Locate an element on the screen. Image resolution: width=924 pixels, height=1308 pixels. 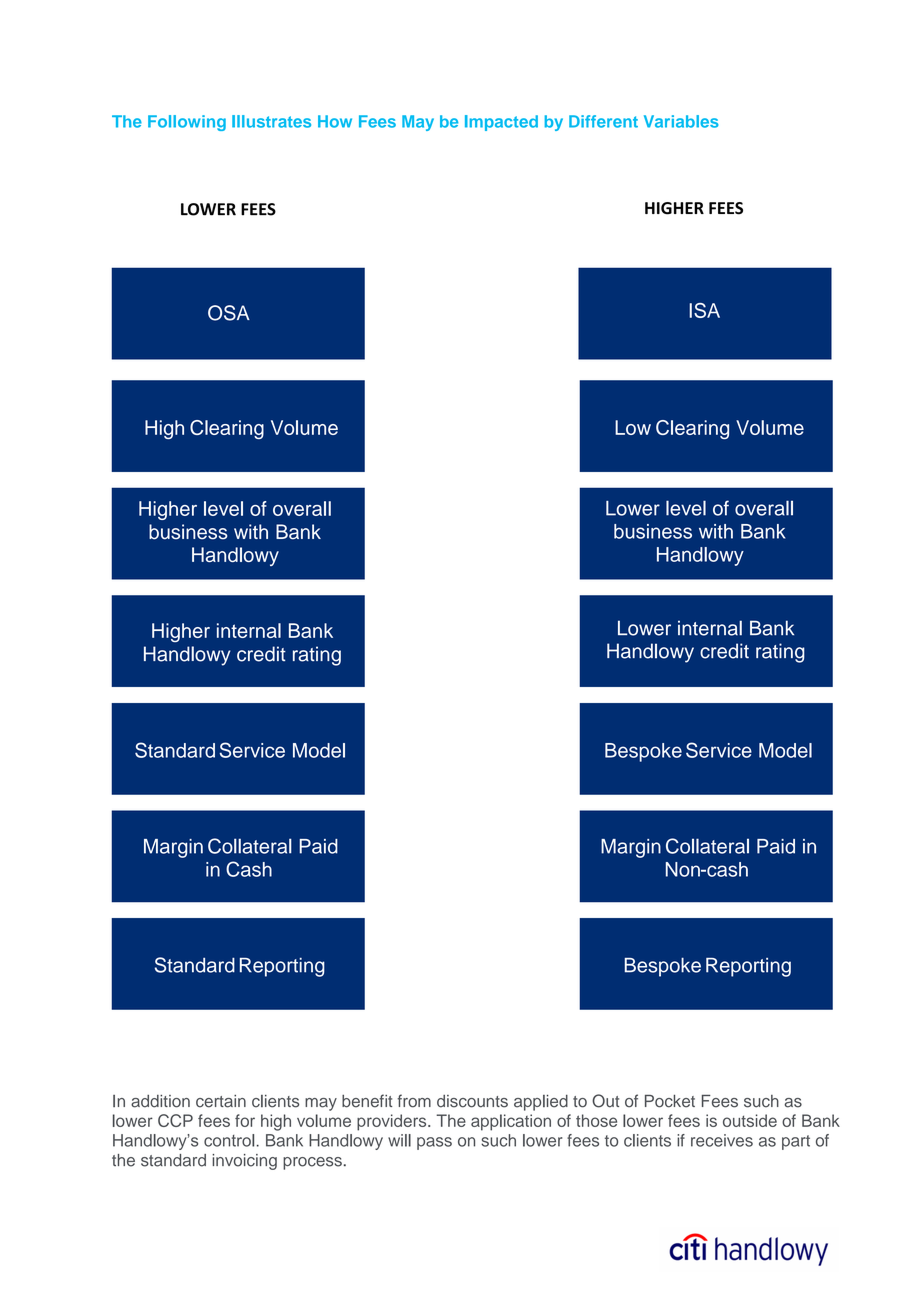
ISA is located at coordinates (704, 310).
